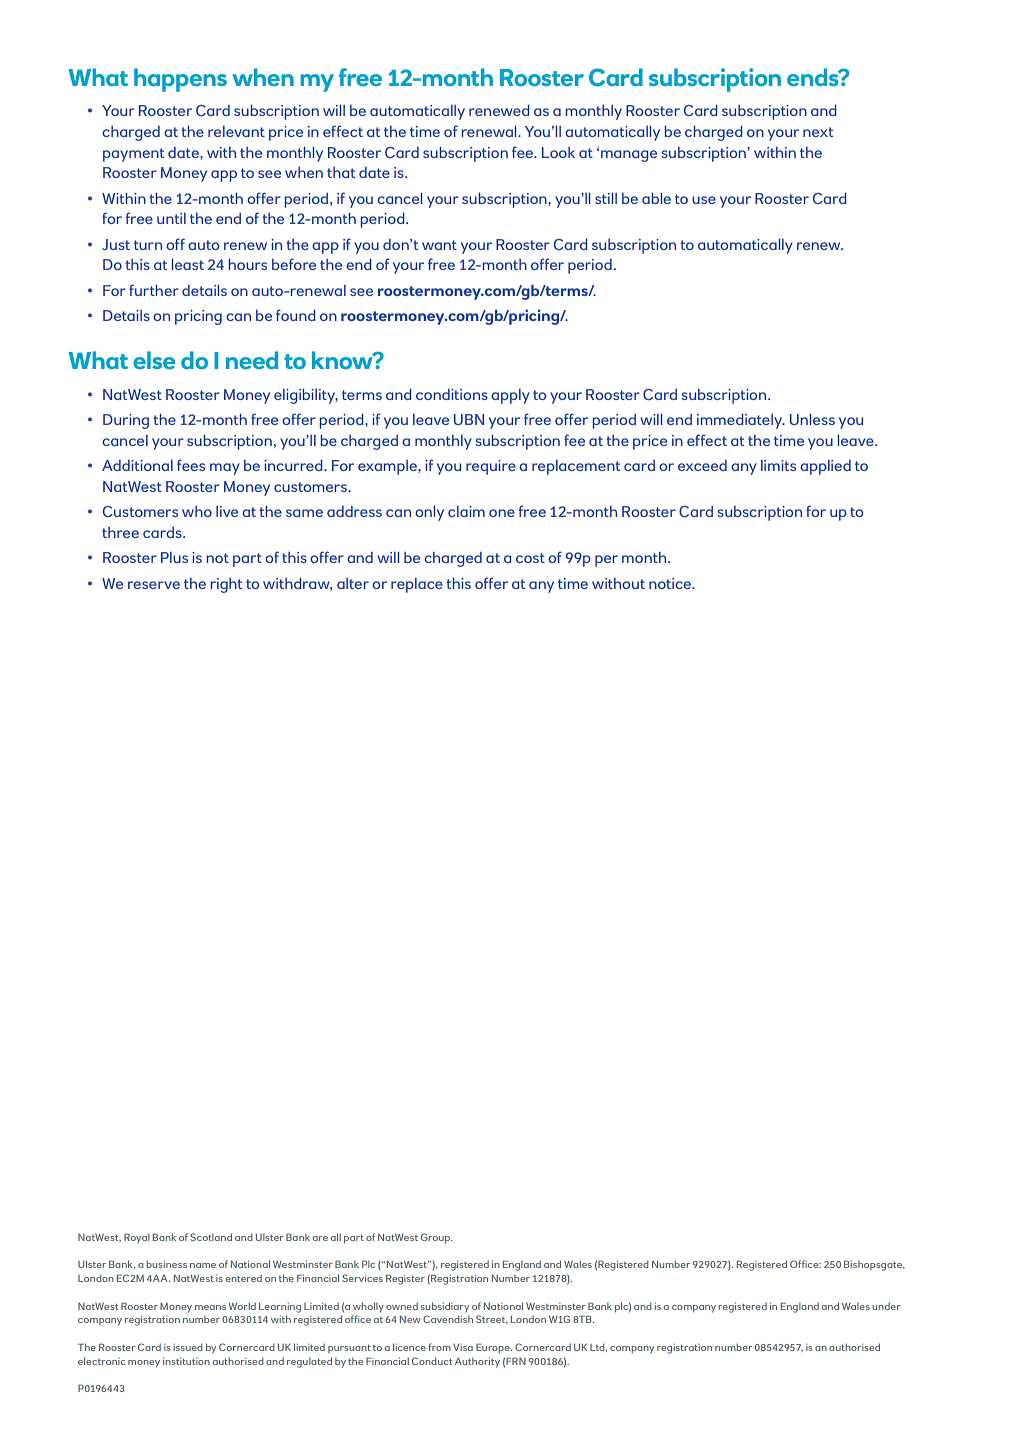 The width and height of the document is (1022, 1445). Describe the element at coordinates (812, 419) in the document. I see `Unless` at that location.
